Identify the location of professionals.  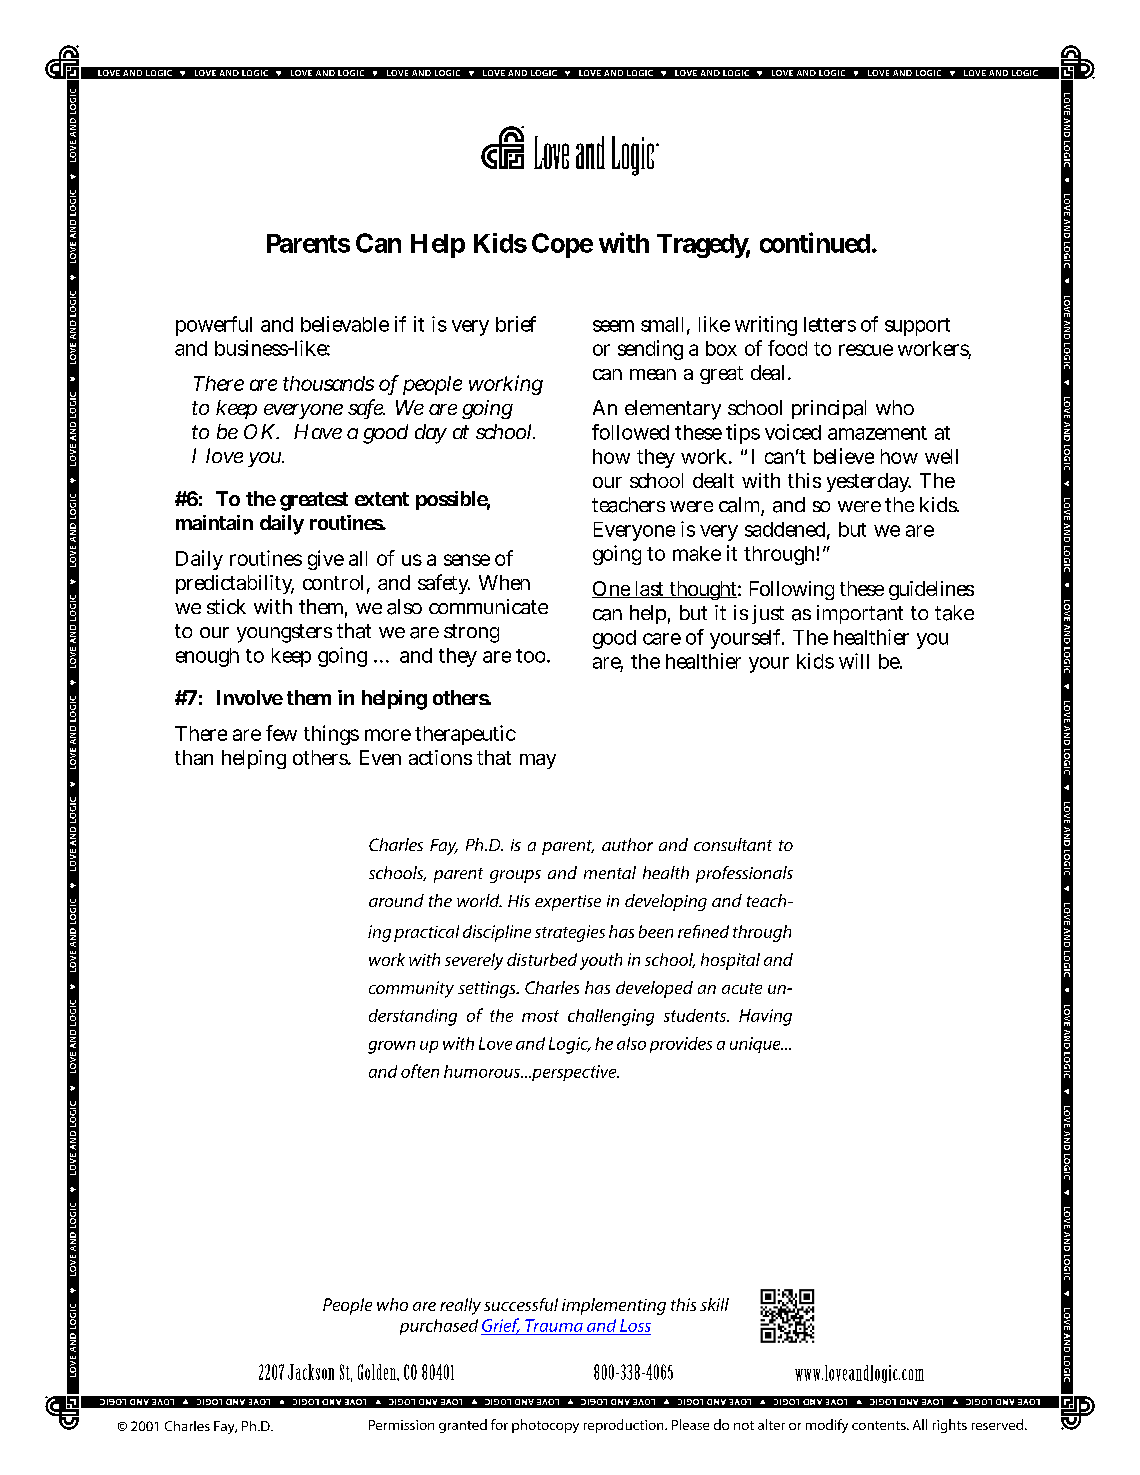
(744, 874).
